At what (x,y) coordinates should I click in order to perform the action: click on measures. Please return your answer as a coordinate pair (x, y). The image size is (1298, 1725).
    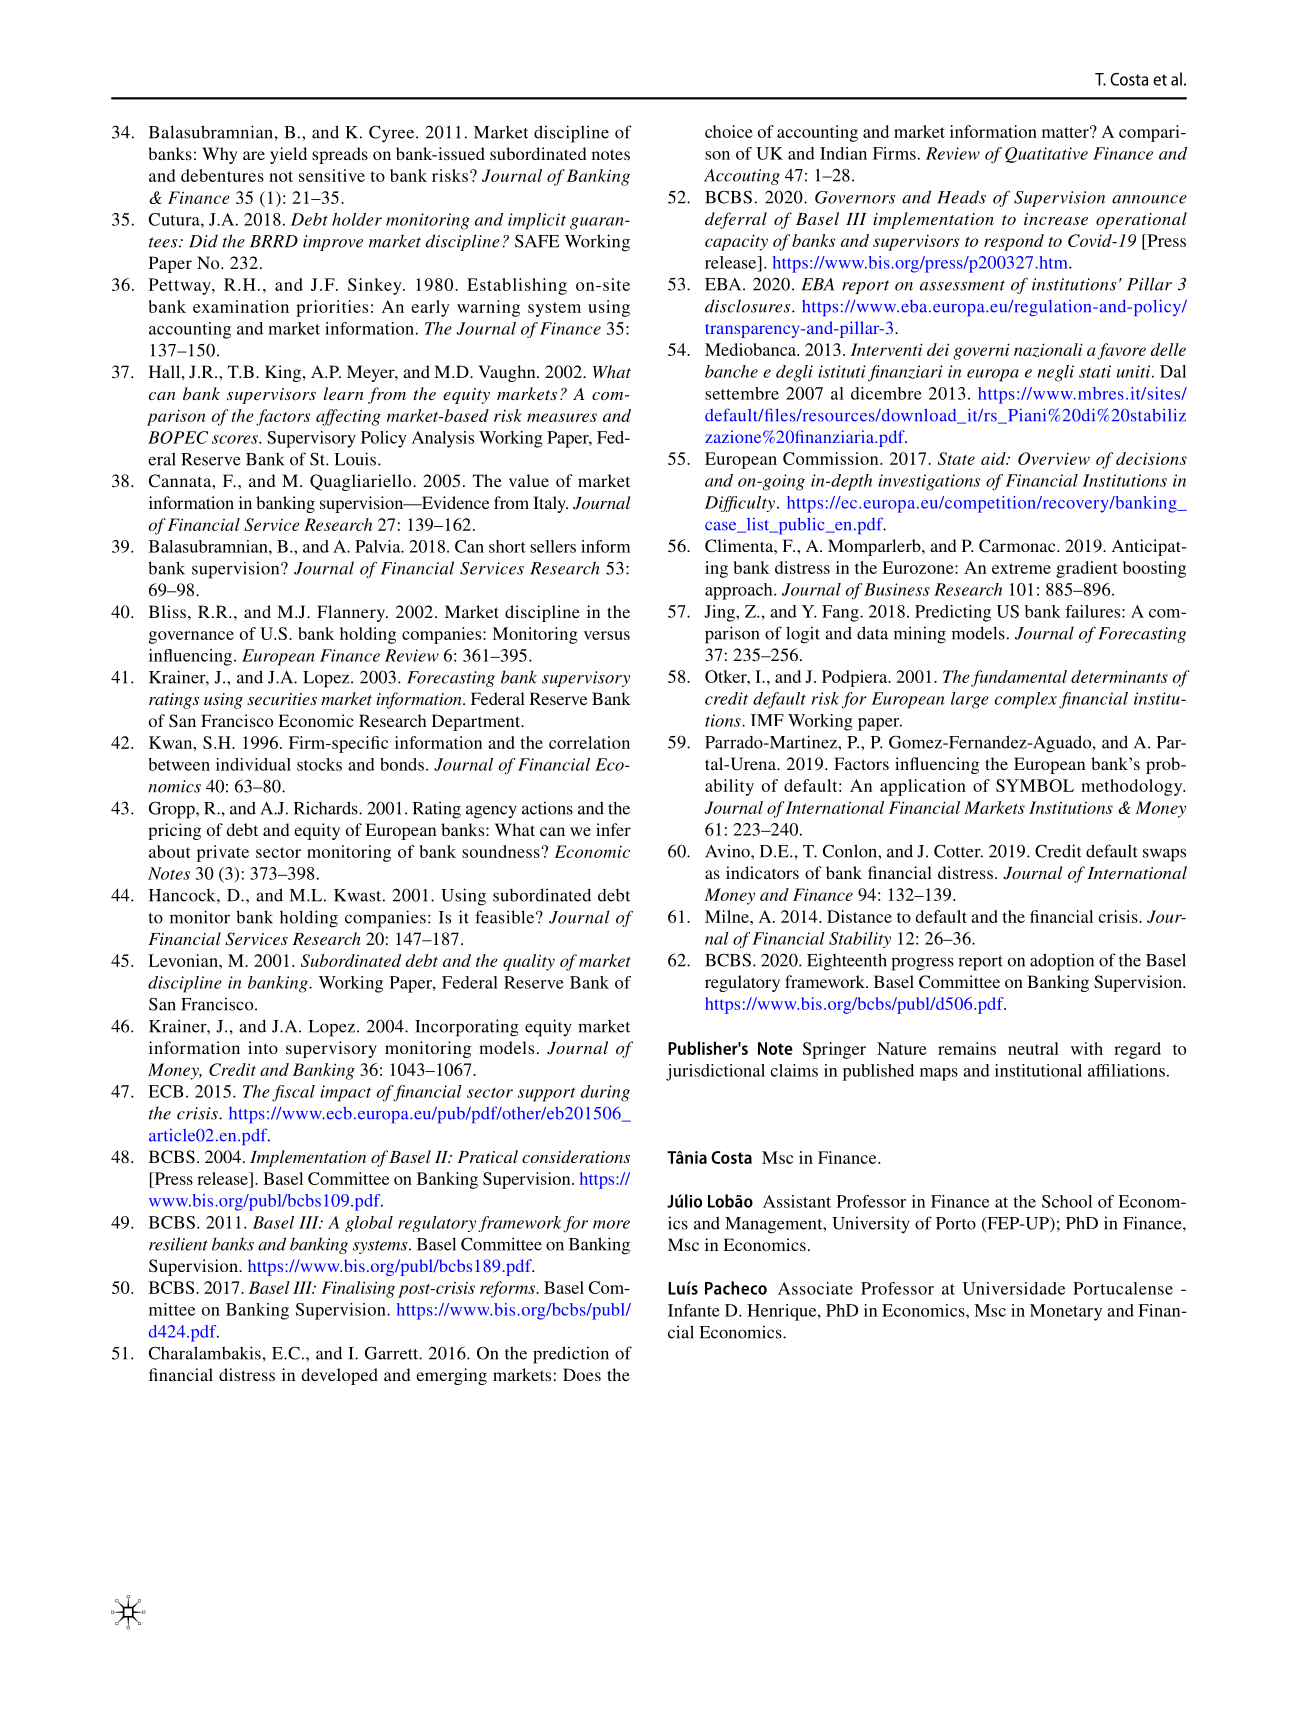
    Looking at the image, I should click on (562, 417).
